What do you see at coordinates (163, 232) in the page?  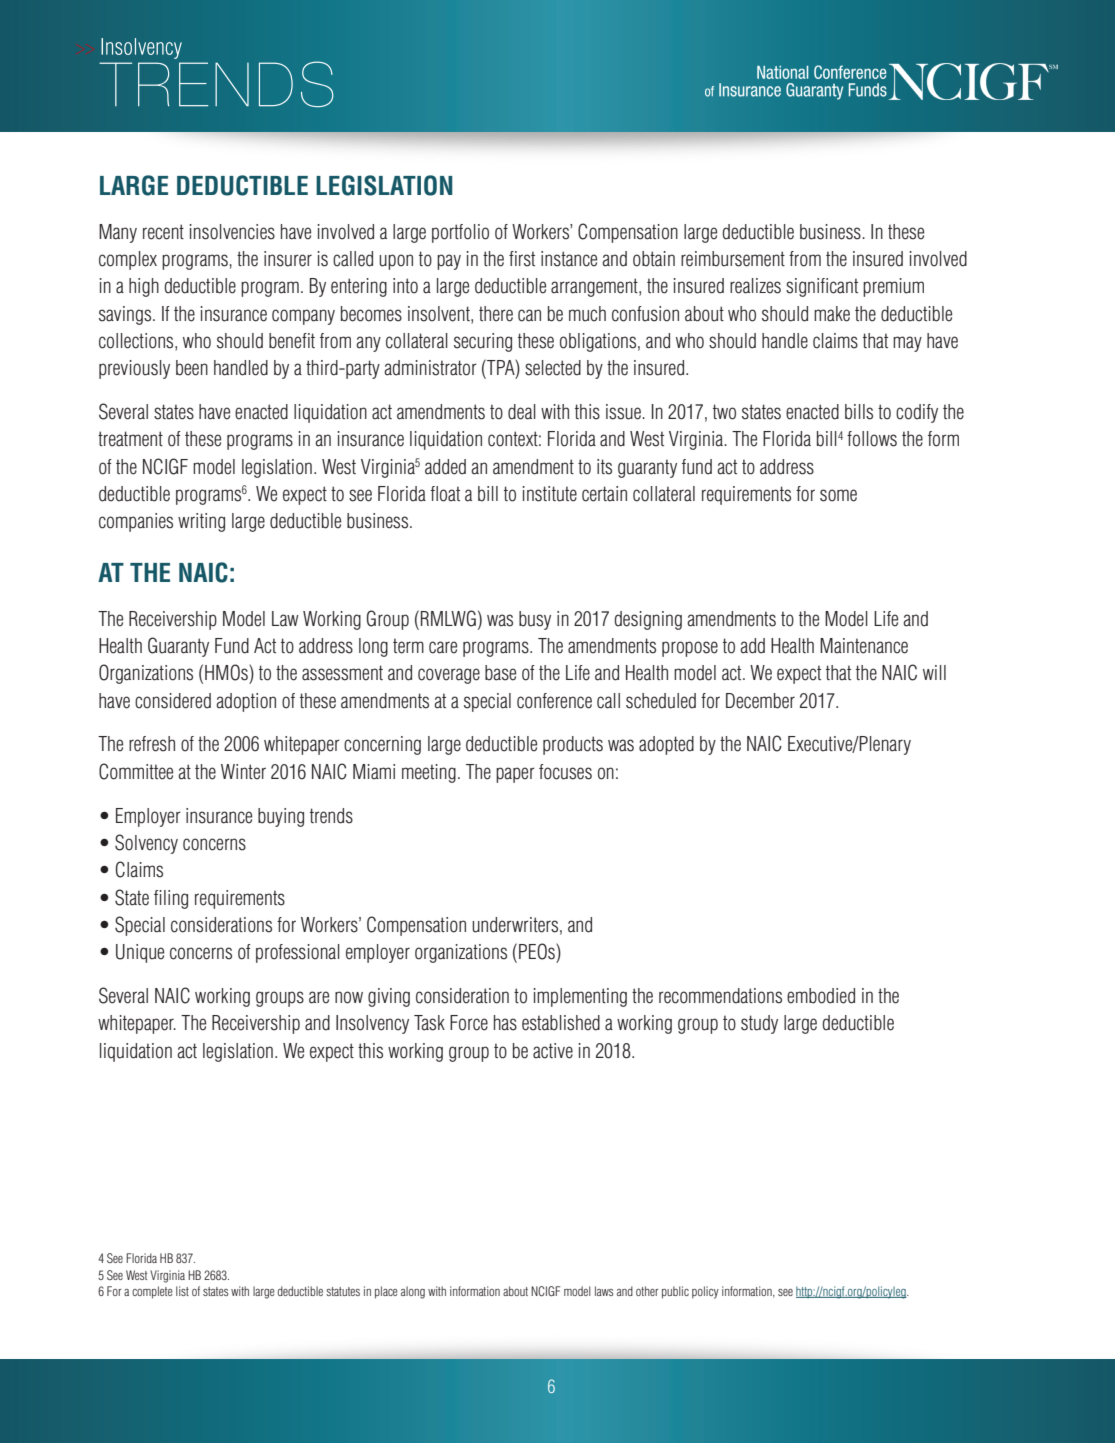 I see `recent` at bounding box center [163, 232].
